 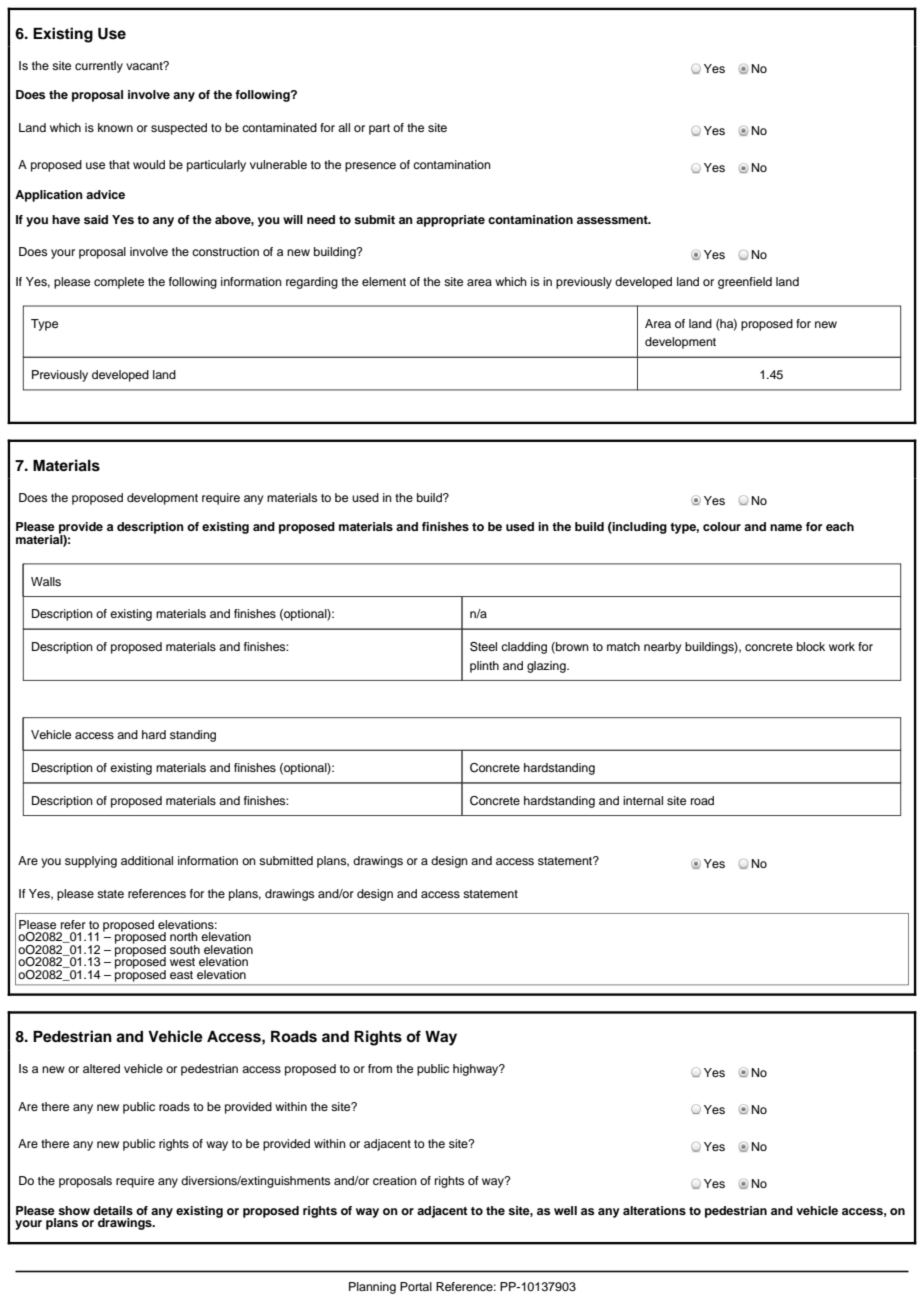 What do you see at coordinates (745, 283) in the page?
I see `greenfield` at bounding box center [745, 283].
